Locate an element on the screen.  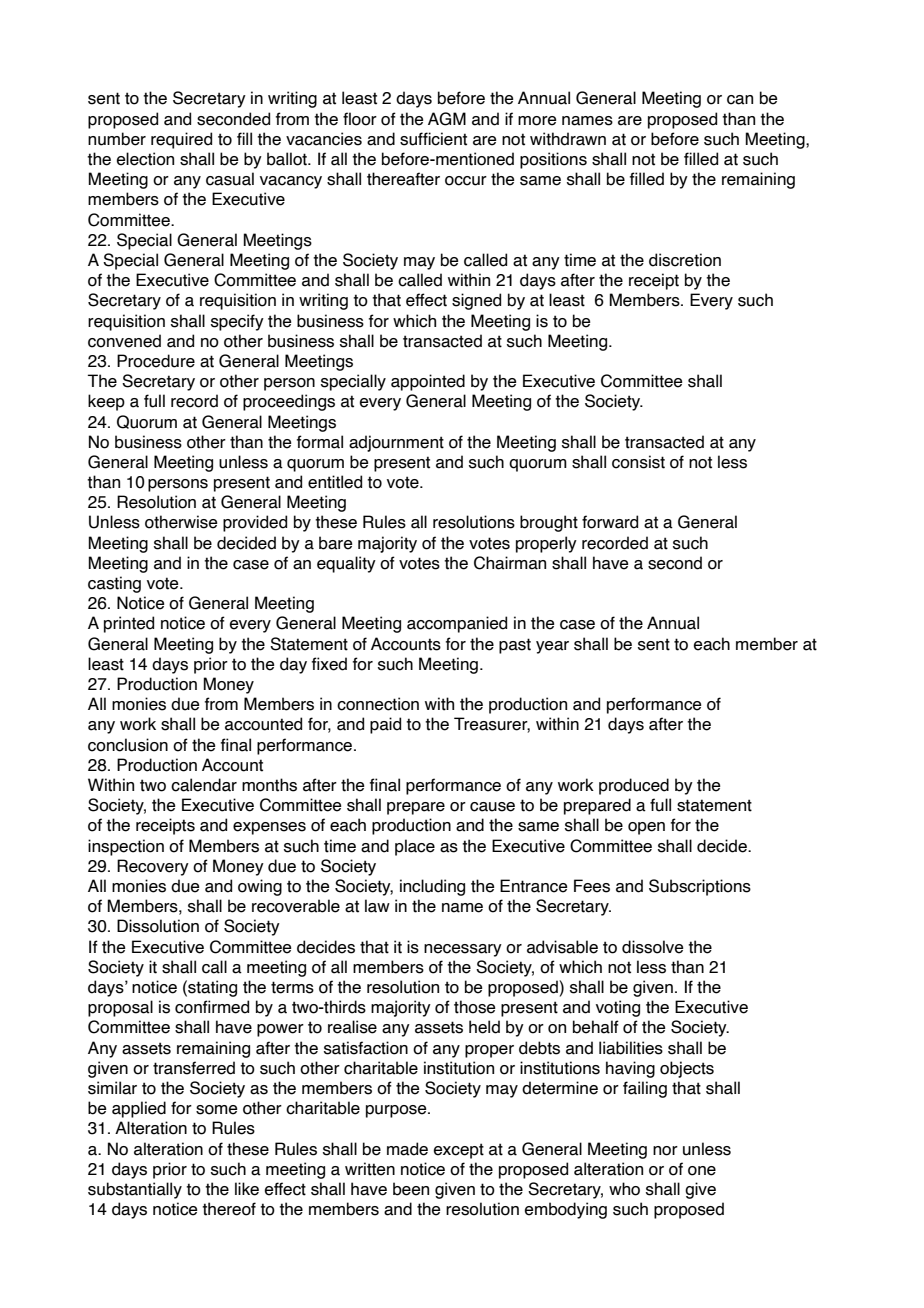
adjournment is located at coordinates (396, 443).
